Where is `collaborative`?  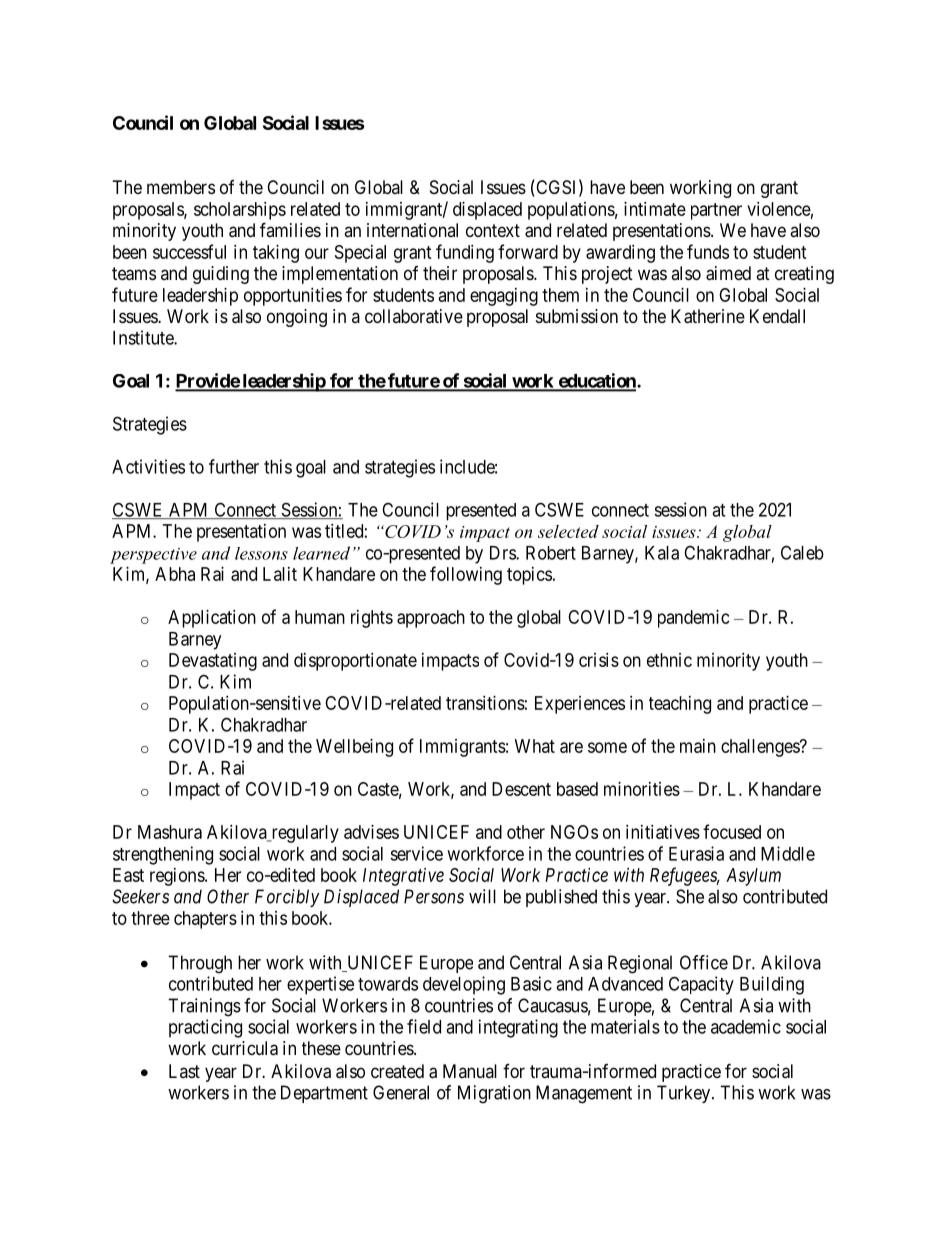
collaborative is located at coordinates (414, 316).
